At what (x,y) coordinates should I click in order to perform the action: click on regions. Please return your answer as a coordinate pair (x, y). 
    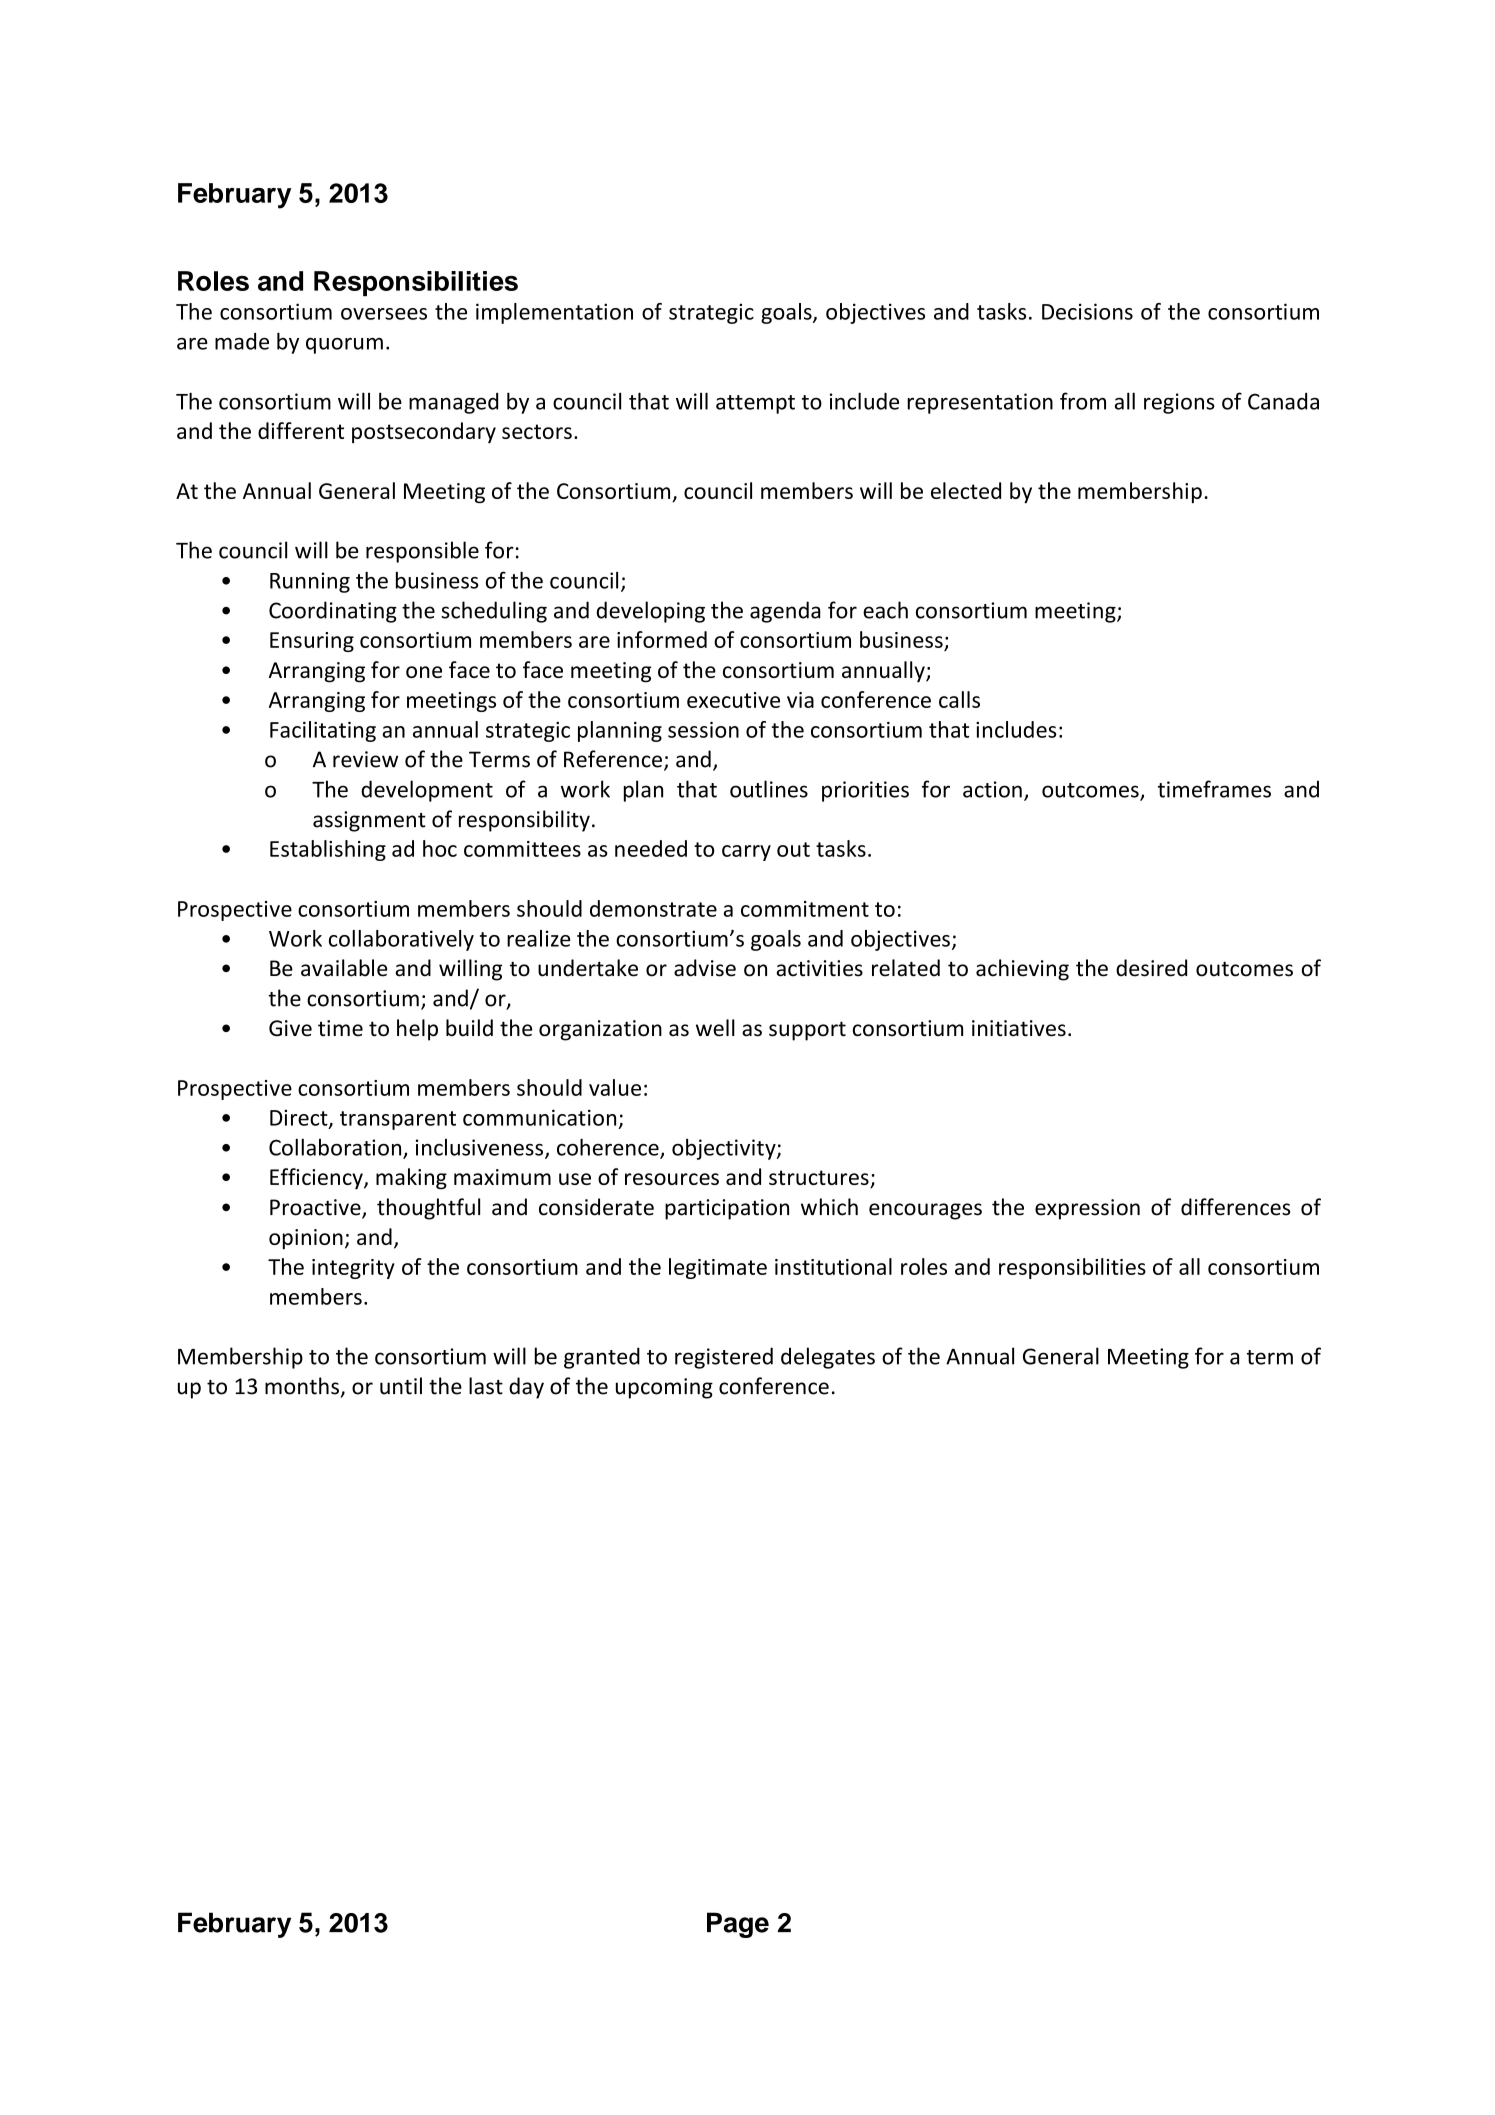
    Looking at the image, I should click on (1179, 403).
